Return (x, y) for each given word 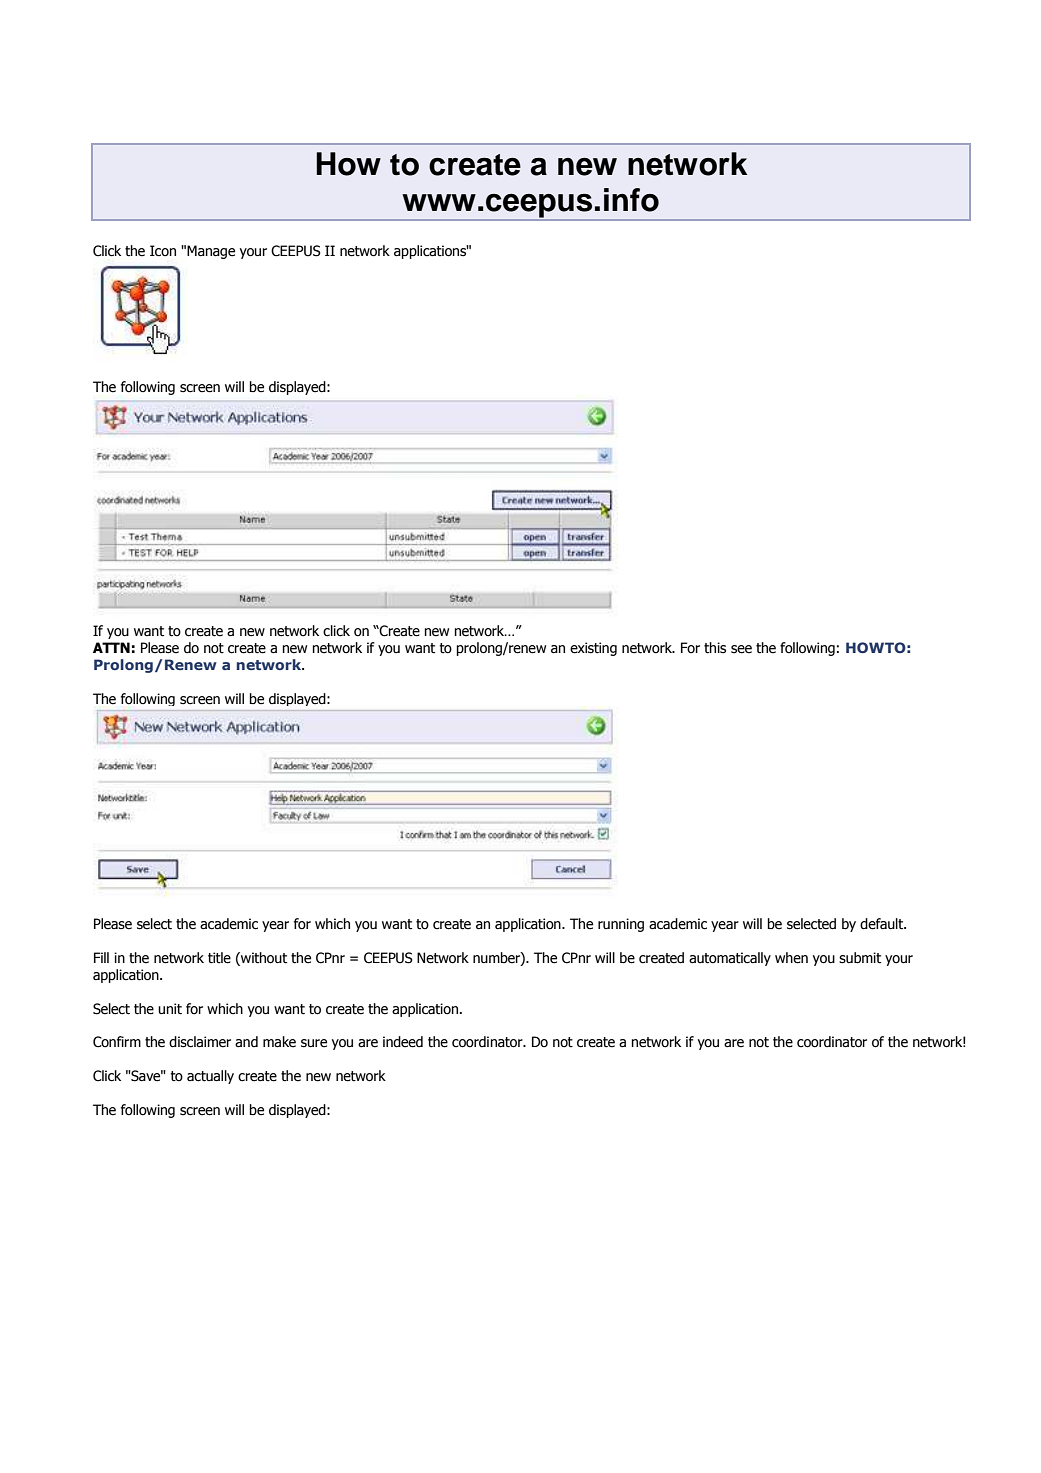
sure (314, 1043)
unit (170, 1009)
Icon (163, 251)
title (219, 958)
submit (860, 958)
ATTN (111, 647)
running (621, 925)
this (715, 648)
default (883, 924)
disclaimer (200, 1042)
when (791, 958)
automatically (730, 959)
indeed (403, 1042)
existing (593, 649)
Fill (101, 957)
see (741, 649)
